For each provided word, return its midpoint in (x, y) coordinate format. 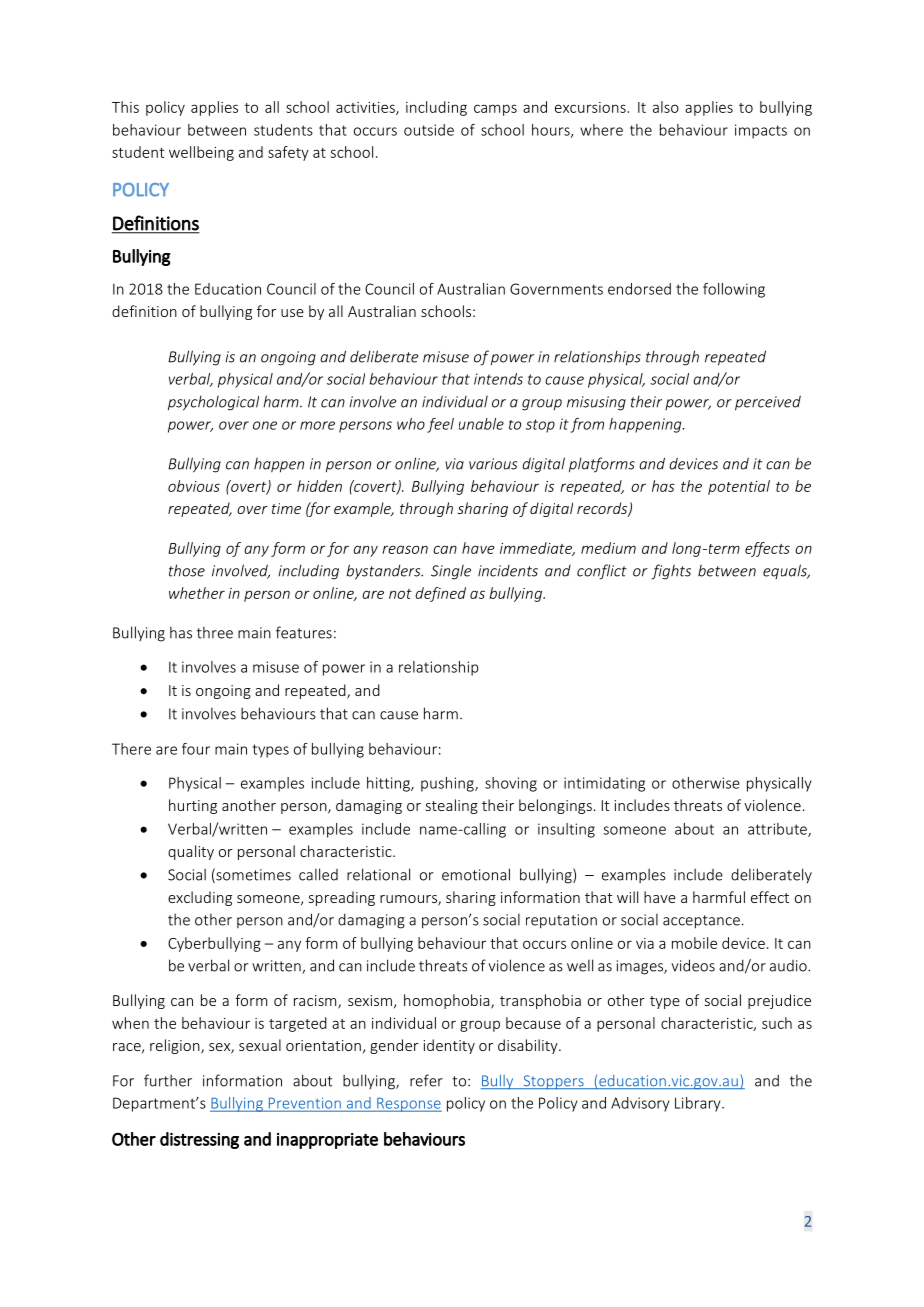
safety (288, 153)
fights (671, 572)
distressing (199, 1140)
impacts (761, 131)
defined (440, 594)
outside (429, 130)
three (215, 632)
